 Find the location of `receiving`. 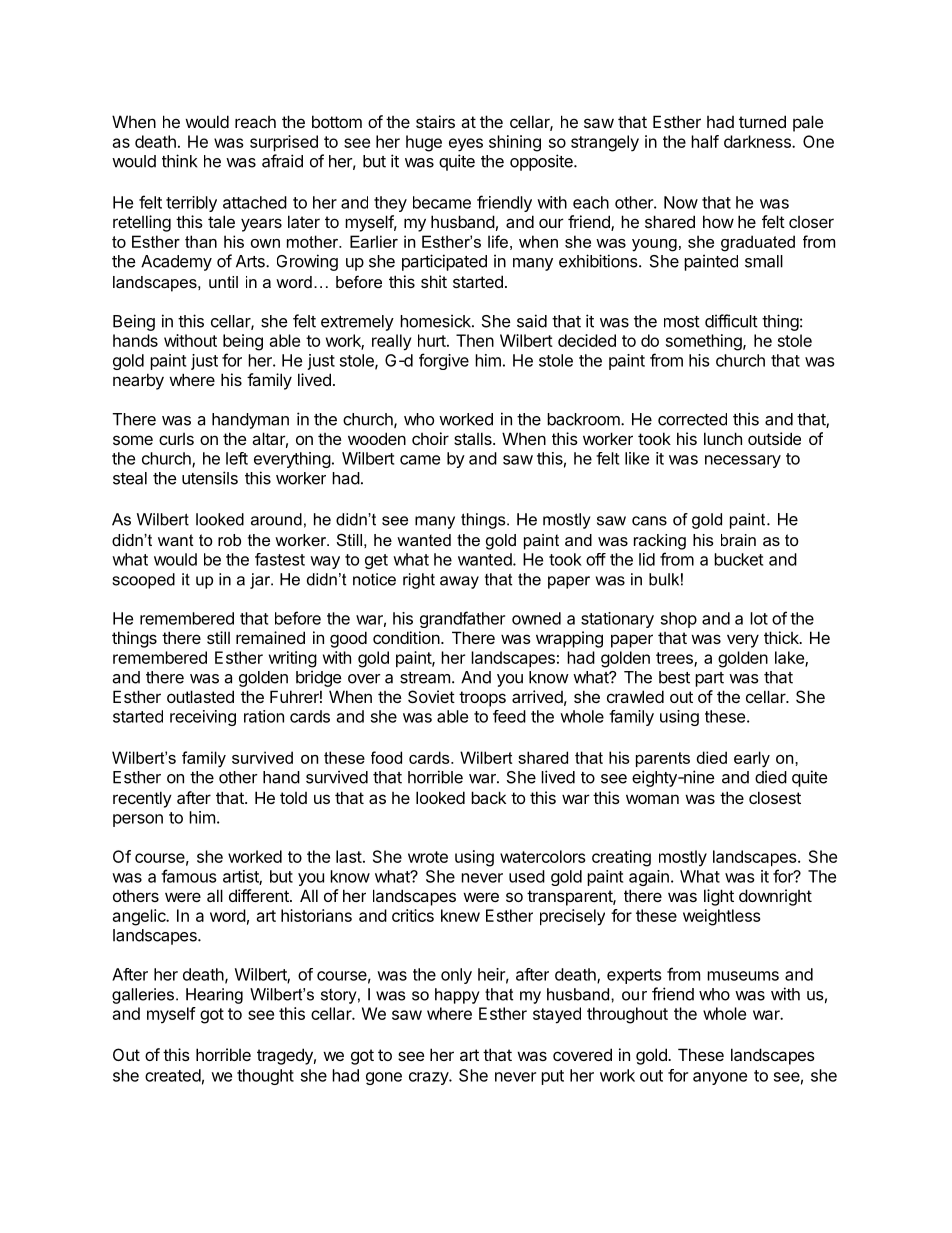

receiving is located at coordinates (203, 718).
